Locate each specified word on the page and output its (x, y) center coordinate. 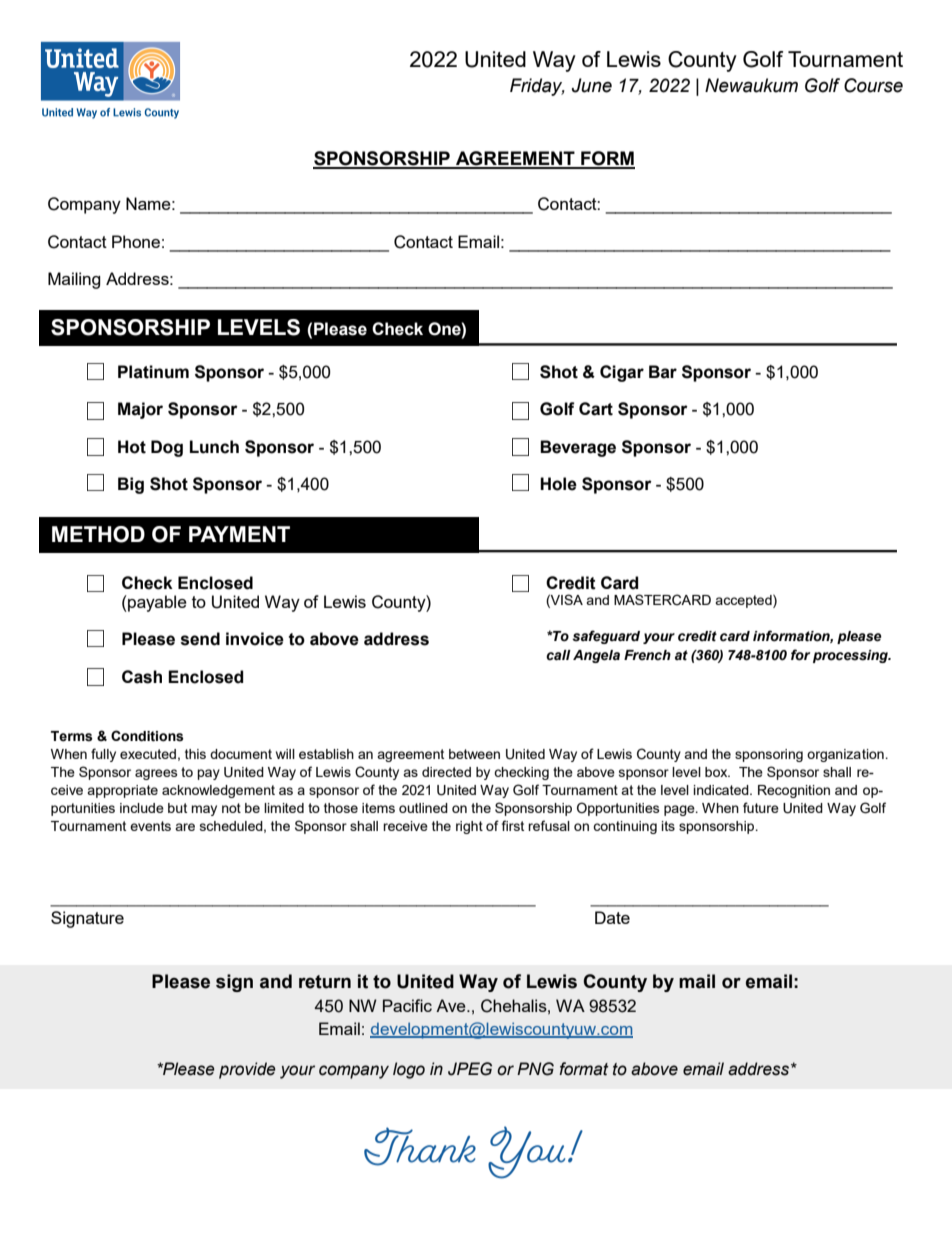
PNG (535, 1069)
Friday (537, 87)
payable (156, 603)
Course (873, 85)
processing (852, 656)
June (592, 85)
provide (247, 1070)
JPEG (470, 1069)
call (558, 655)
